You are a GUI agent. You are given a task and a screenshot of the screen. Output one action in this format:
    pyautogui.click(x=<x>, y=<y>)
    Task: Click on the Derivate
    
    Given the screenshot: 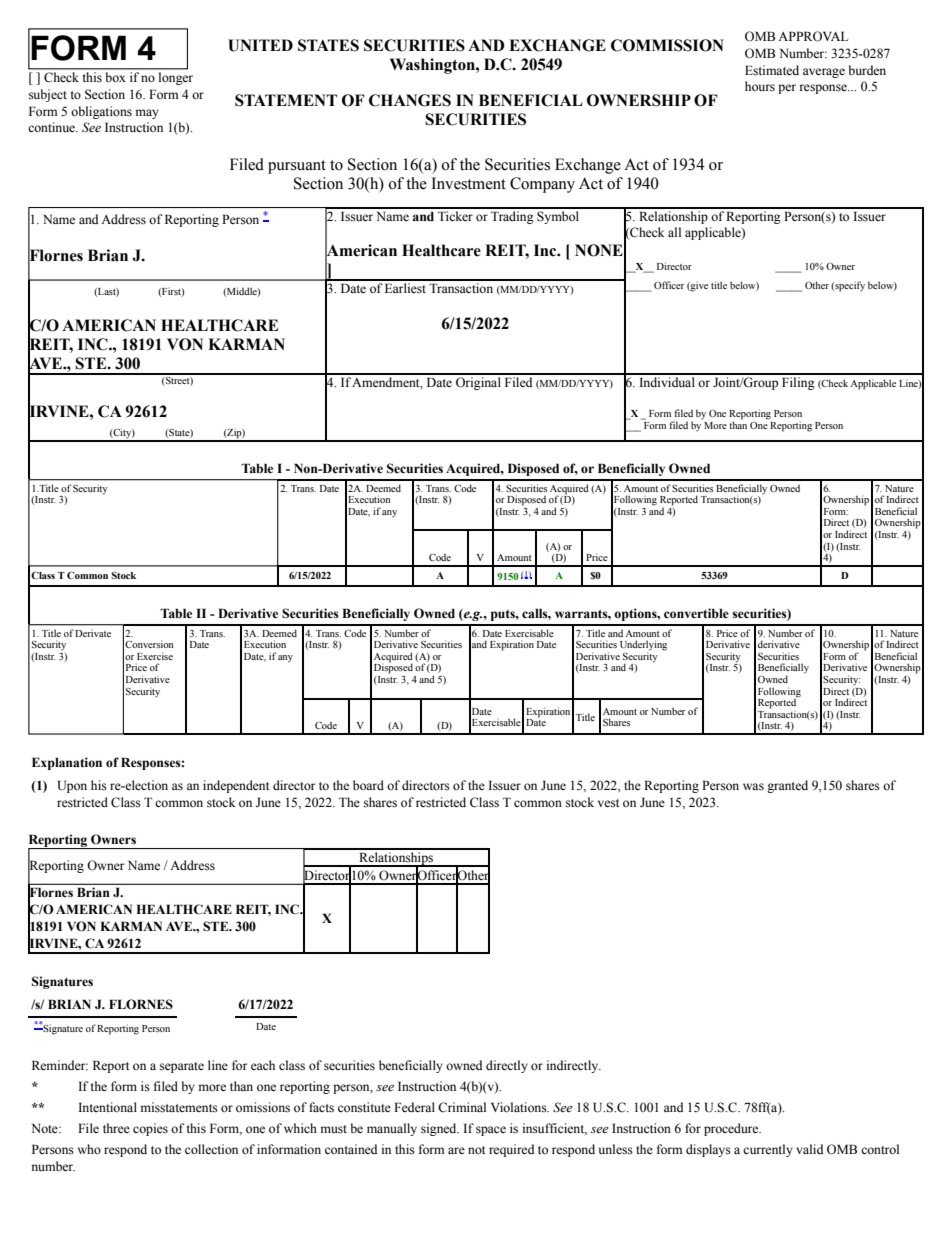 What is the action you would take?
    pyautogui.click(x=93, y=633)
